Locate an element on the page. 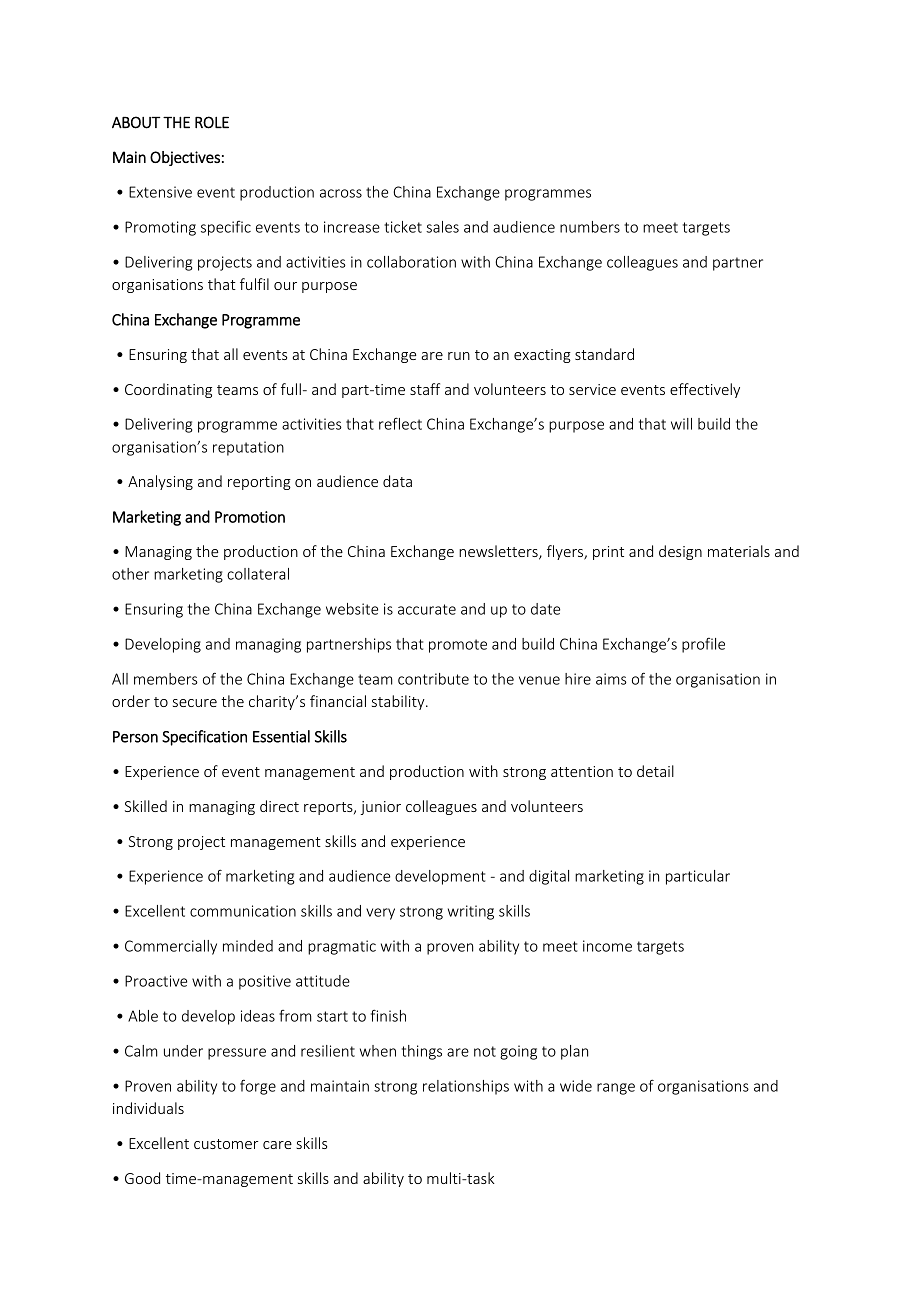  secure is located at coordinates (195, 703).
